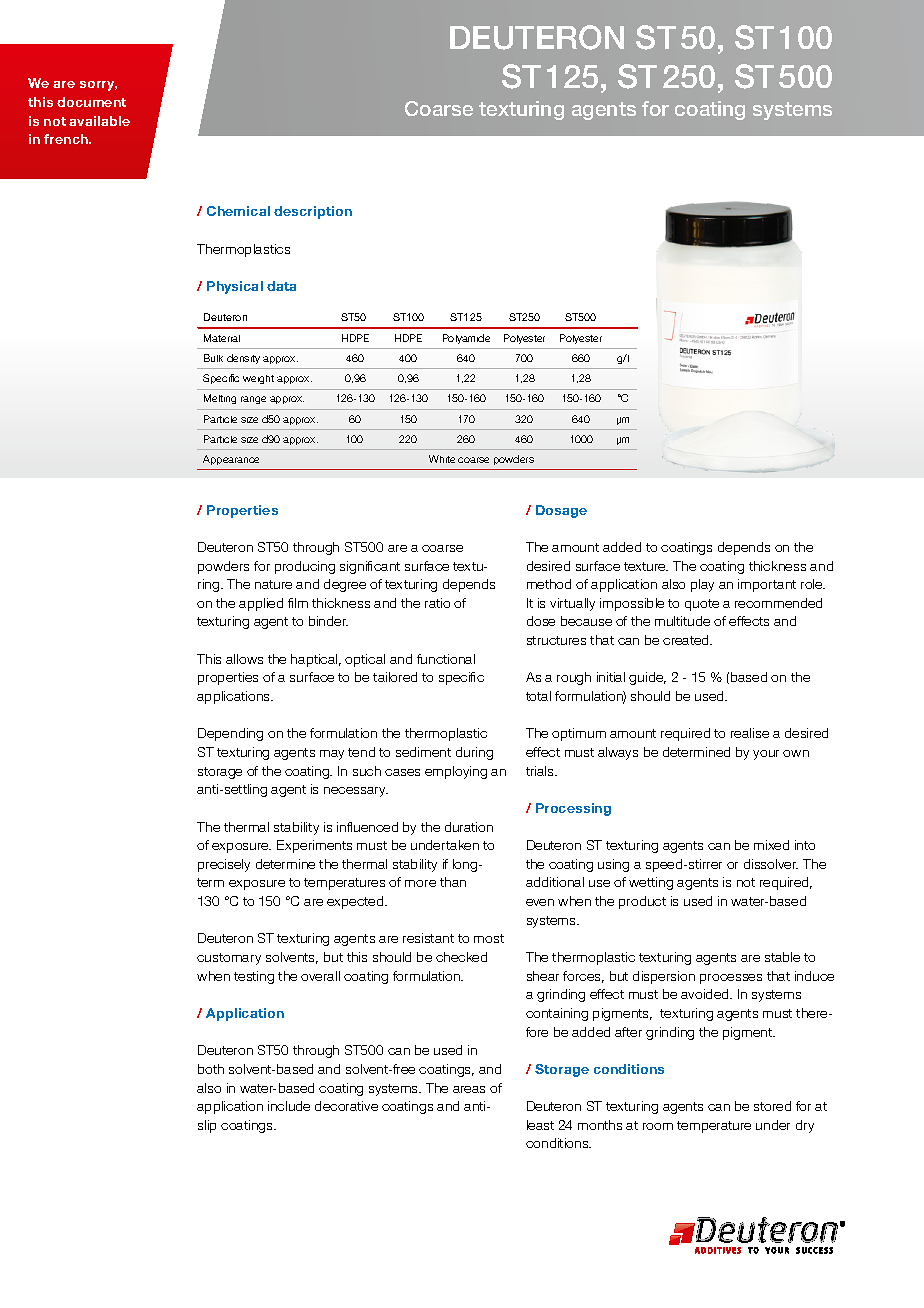 This document has height=1308, width=924. Describe the element at coordinates (561, 511) in the document. I see `Dosage` at that location.
